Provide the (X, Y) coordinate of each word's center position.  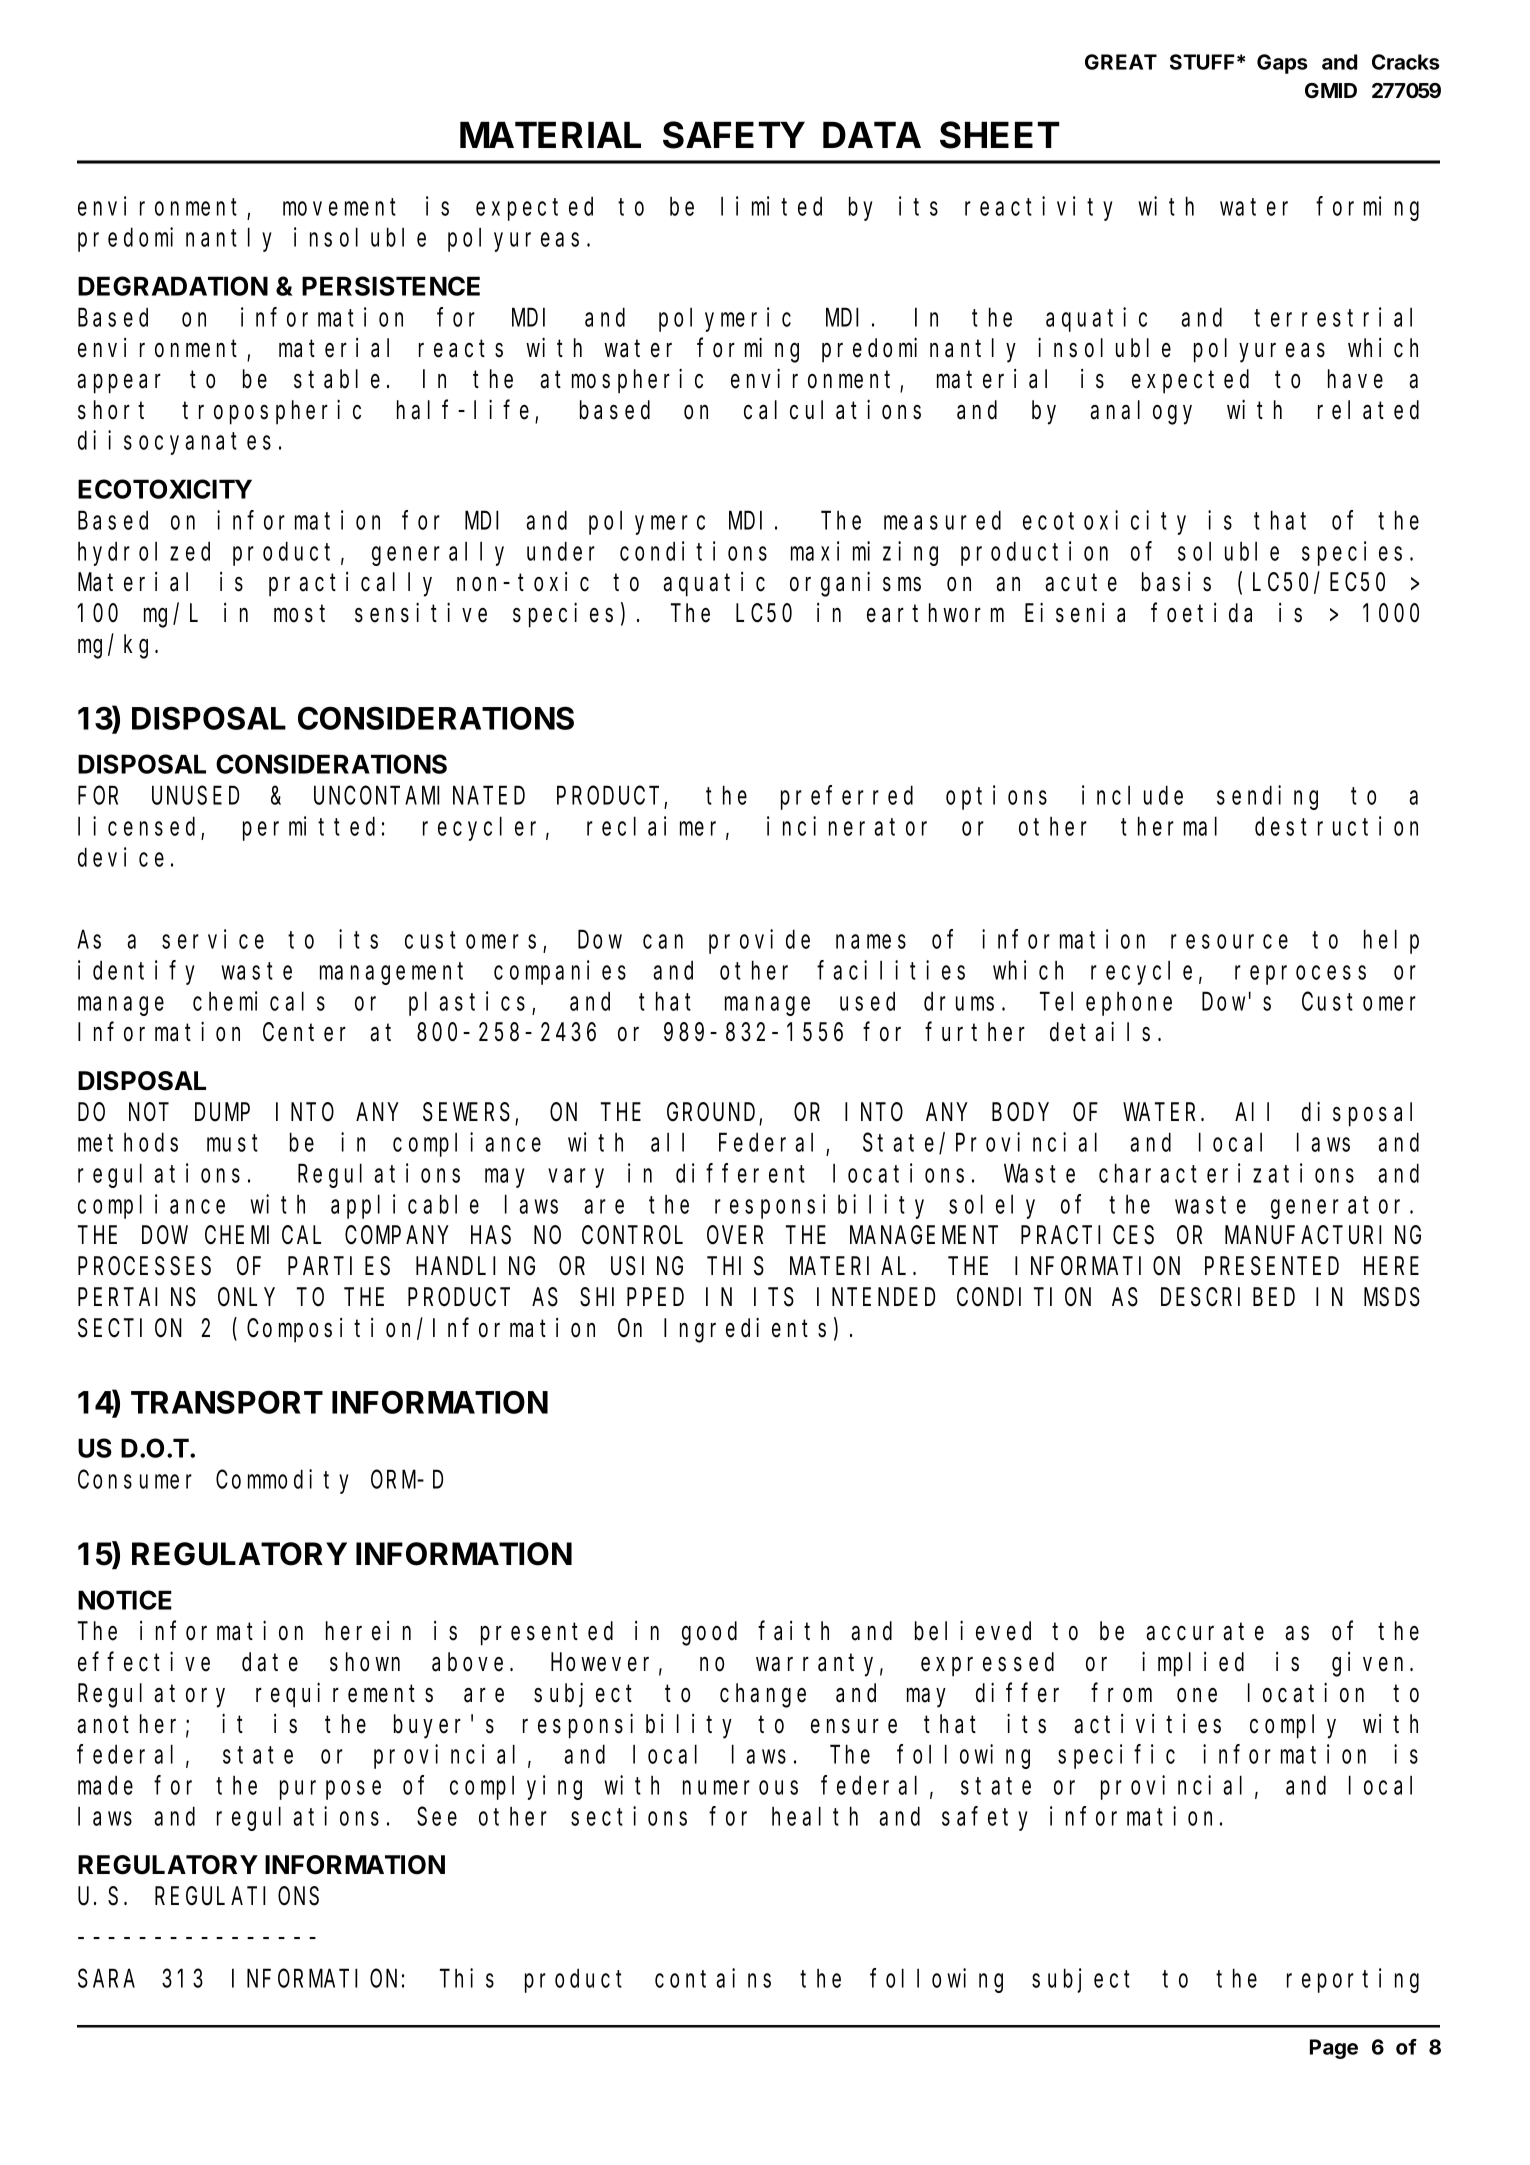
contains (713, 1978)
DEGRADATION (173, 286)
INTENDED (876, 1297)
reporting (1353, 1980)
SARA (106, 1979)
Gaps (1282, 64)
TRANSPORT (227, 1402)
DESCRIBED (1228, 1298)
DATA (872, 134)
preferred (847, 798)
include (1132, 795)
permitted (309, 828)
